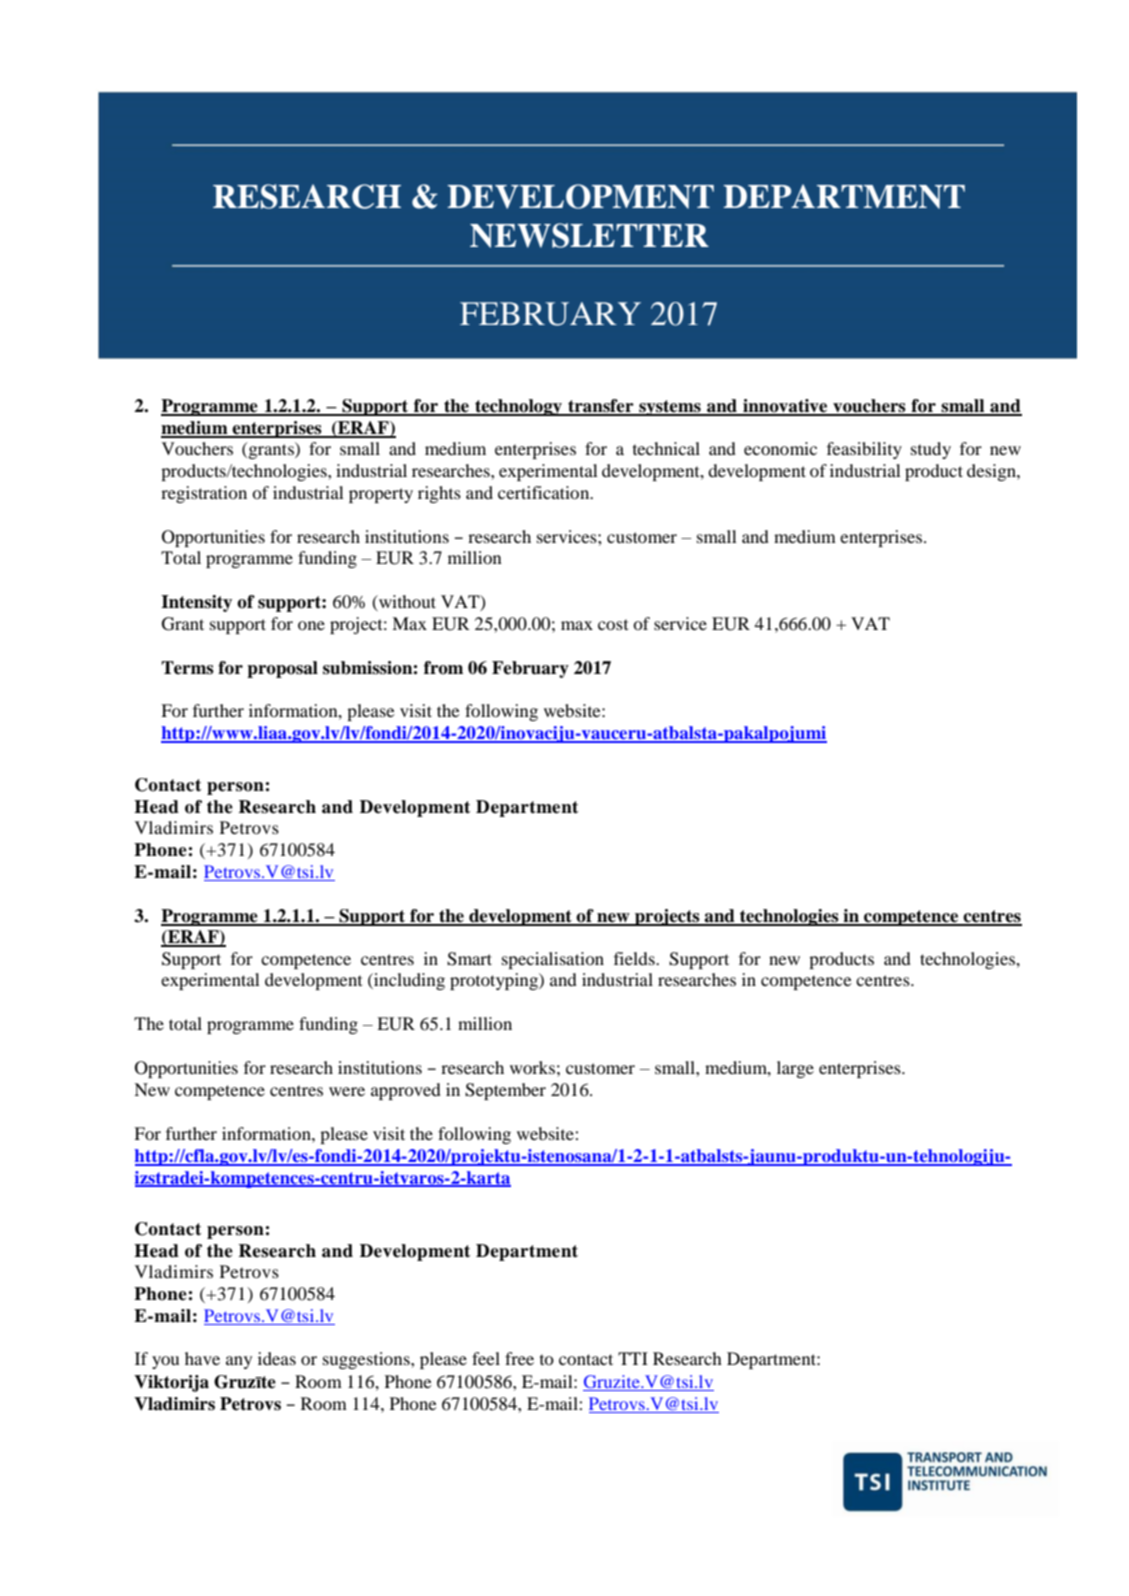 The height and width of the document is (1596, 1129). I want to click on TTI, so click(633, 1358).
